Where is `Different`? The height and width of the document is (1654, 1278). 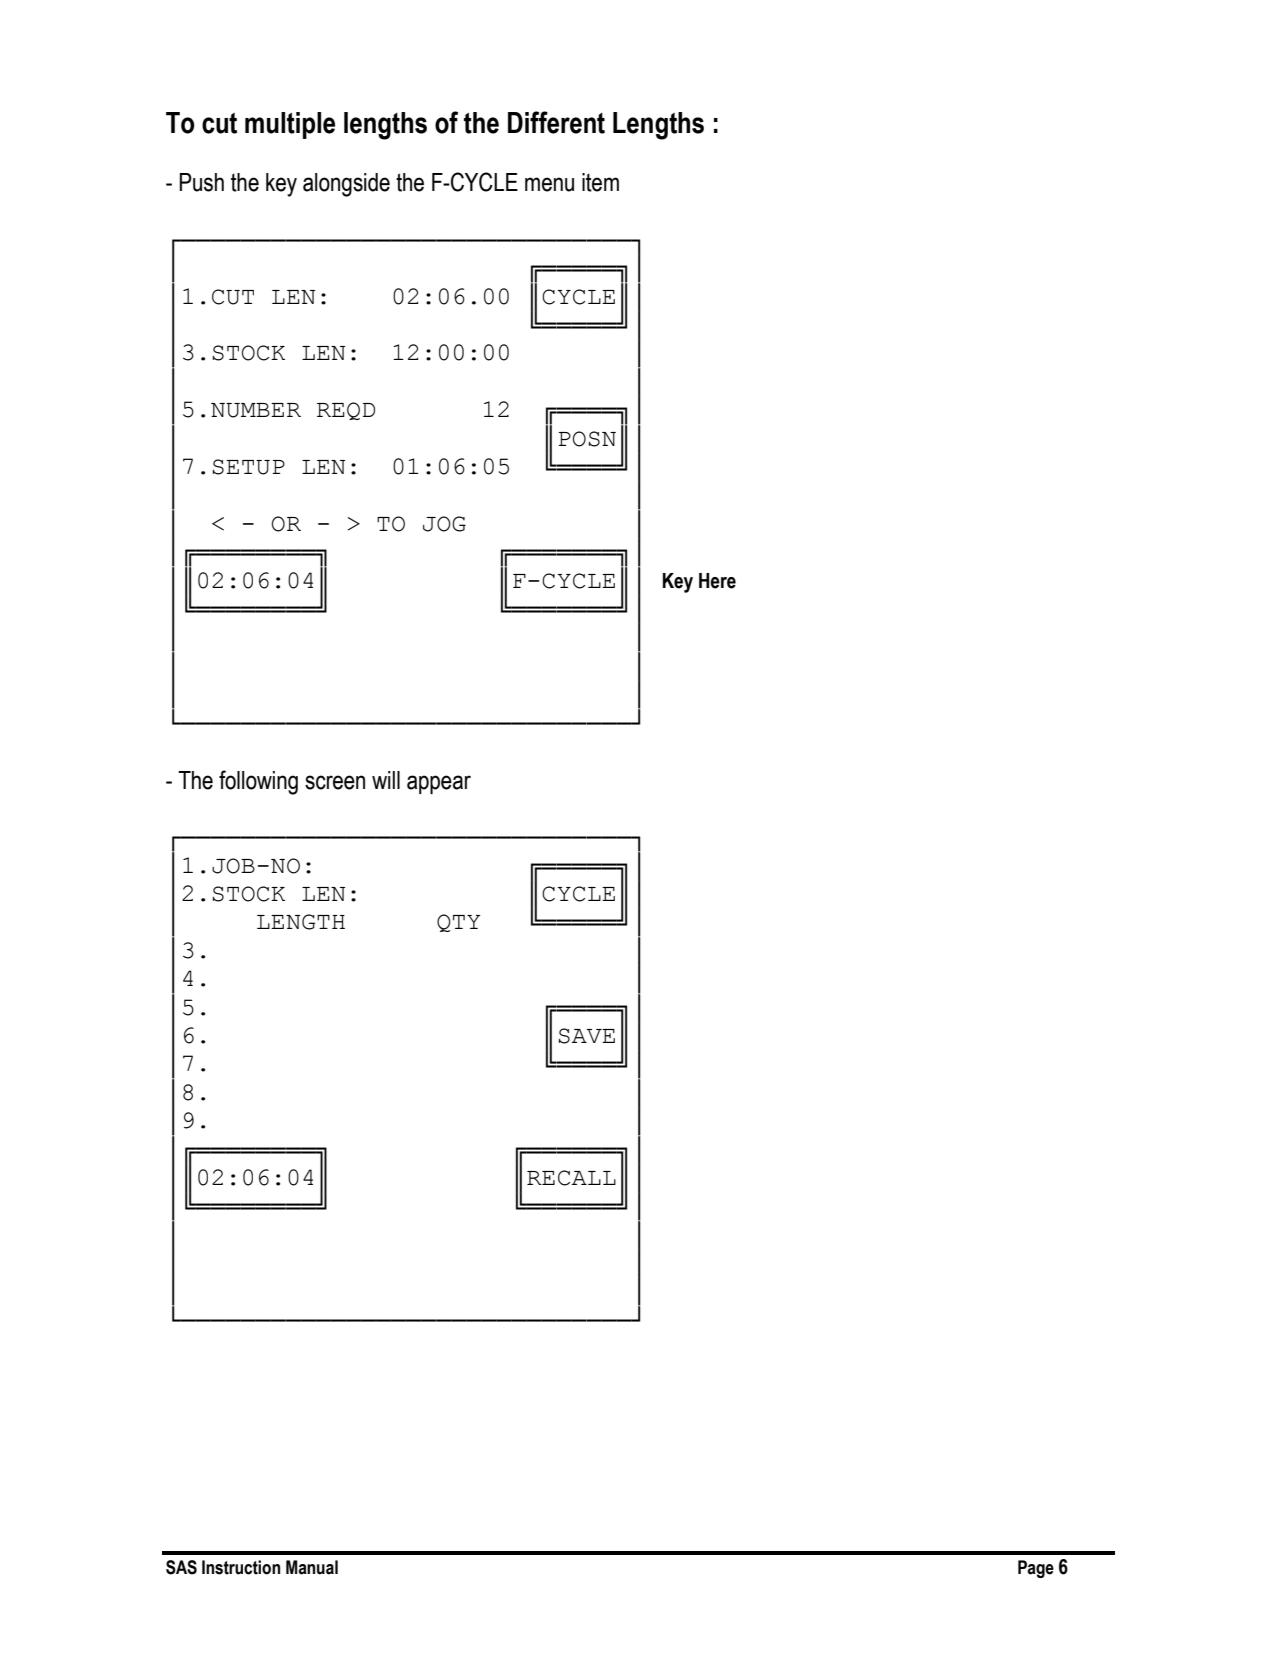
Different is located at coordinates (556, 122).
